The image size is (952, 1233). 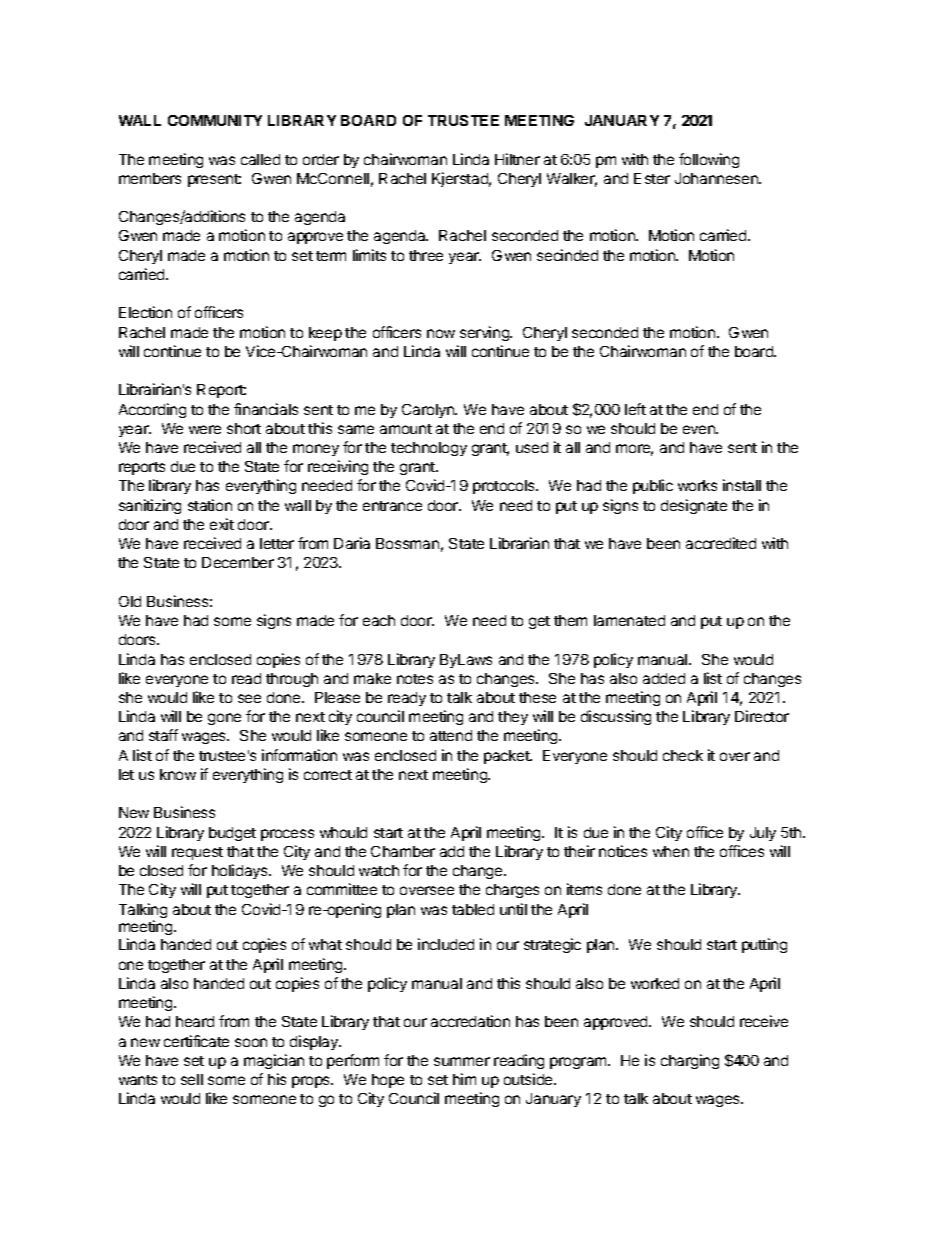 I want to click on works, so click(x=697, y=485).
